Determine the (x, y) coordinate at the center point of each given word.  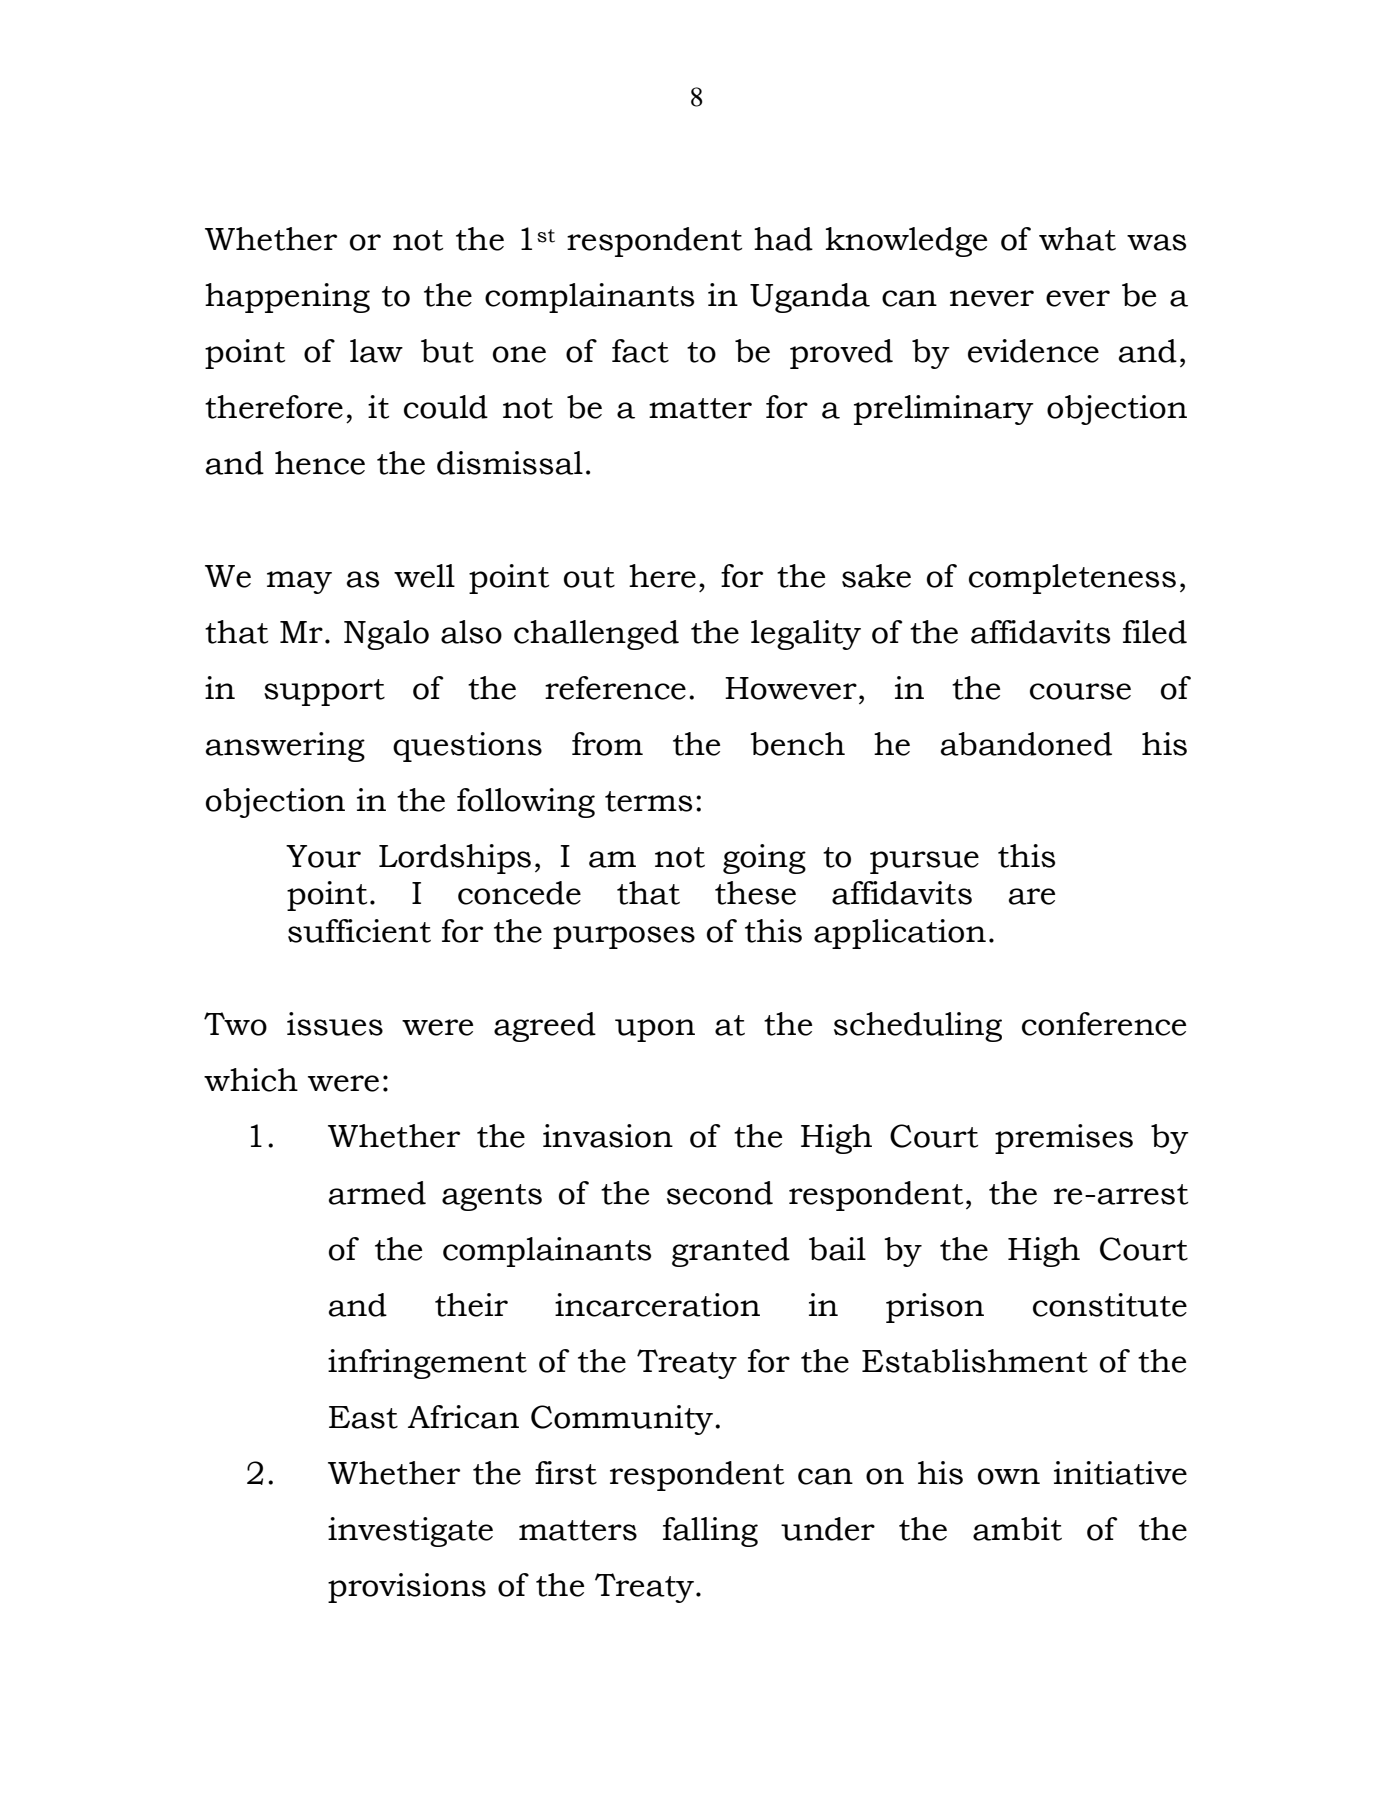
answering (285, 747)
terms (648, 801)
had (783, 239)
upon (655, 1030)
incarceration (657, 1305)
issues (335, 1024)
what (1077, 239)
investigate (410, 1532)
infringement (427, 1364)
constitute (1110, 1305)
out (589, 577)
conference (1104, 1024)
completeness (1072, 579)
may (299, 582)
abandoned (1026, 744)
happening (287, 298)
